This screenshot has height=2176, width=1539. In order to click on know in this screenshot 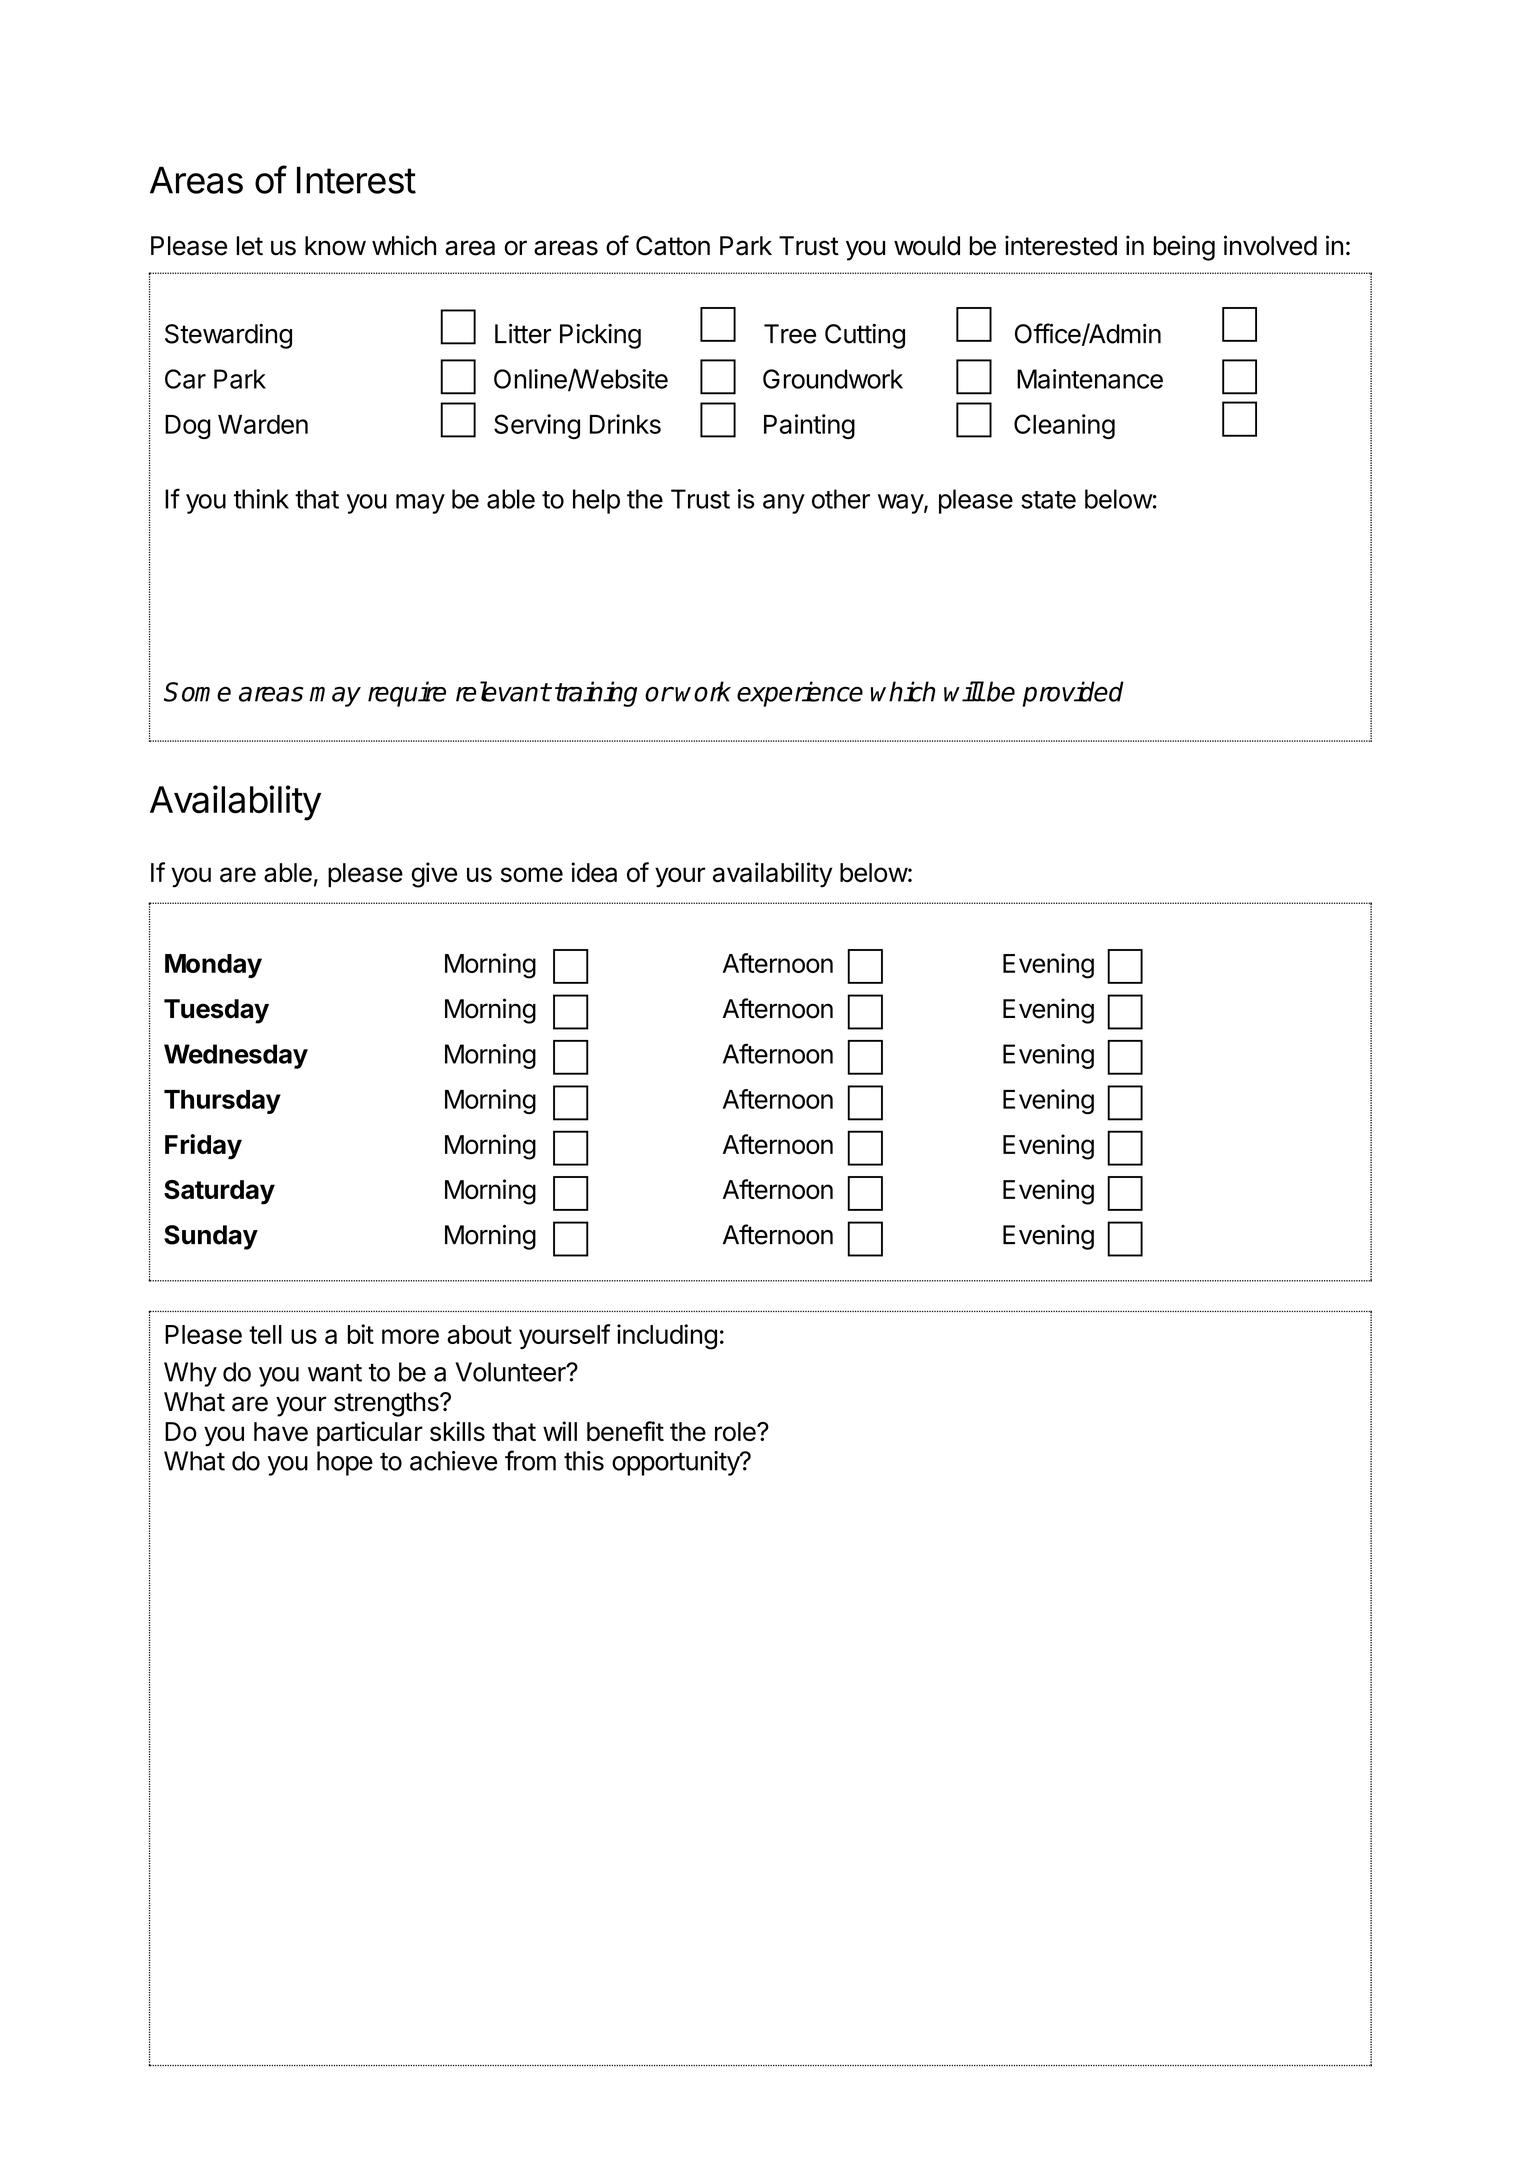, I will do `click(335, 246)`.
